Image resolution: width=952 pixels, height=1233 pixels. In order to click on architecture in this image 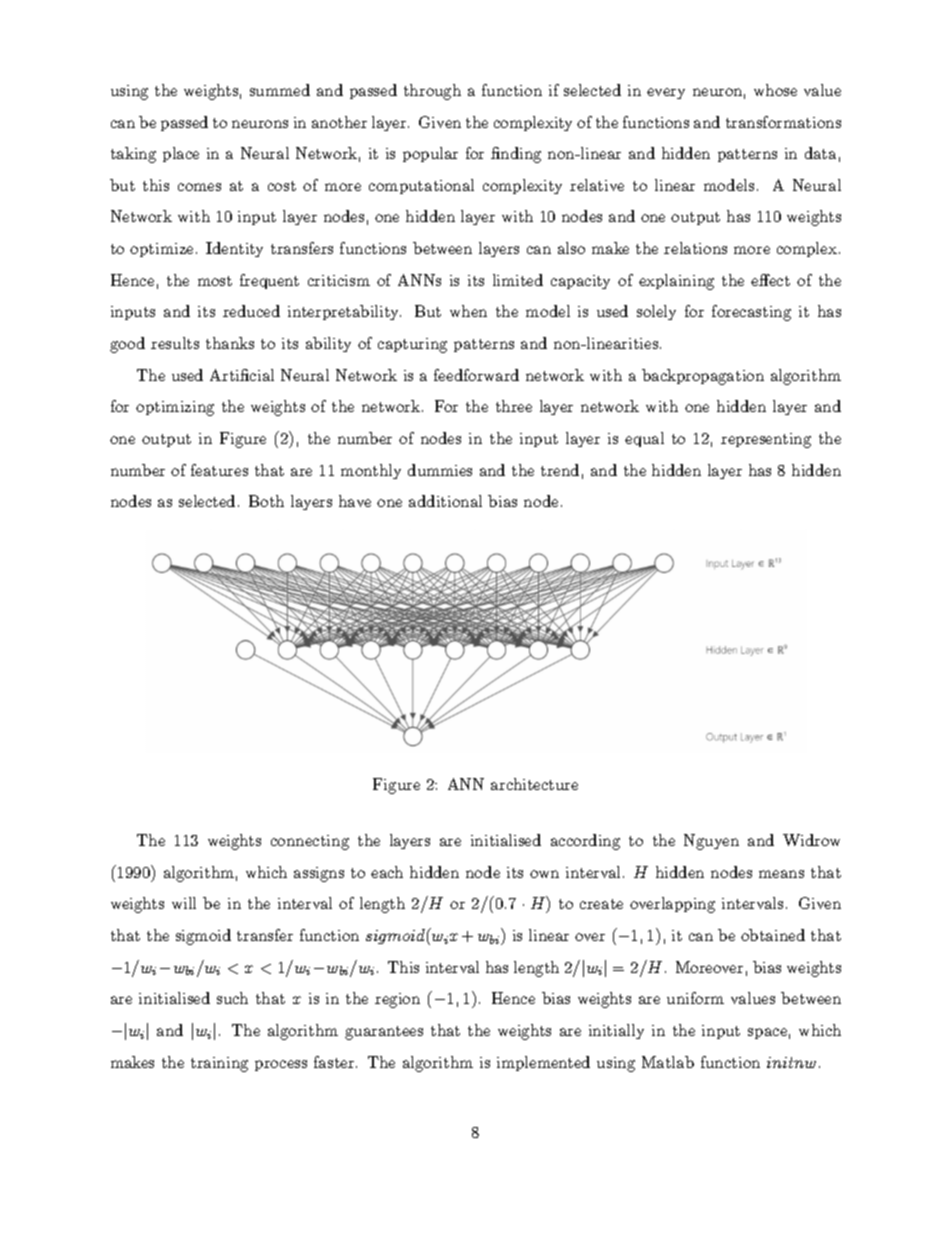, I will do `click(534, 784)`.
